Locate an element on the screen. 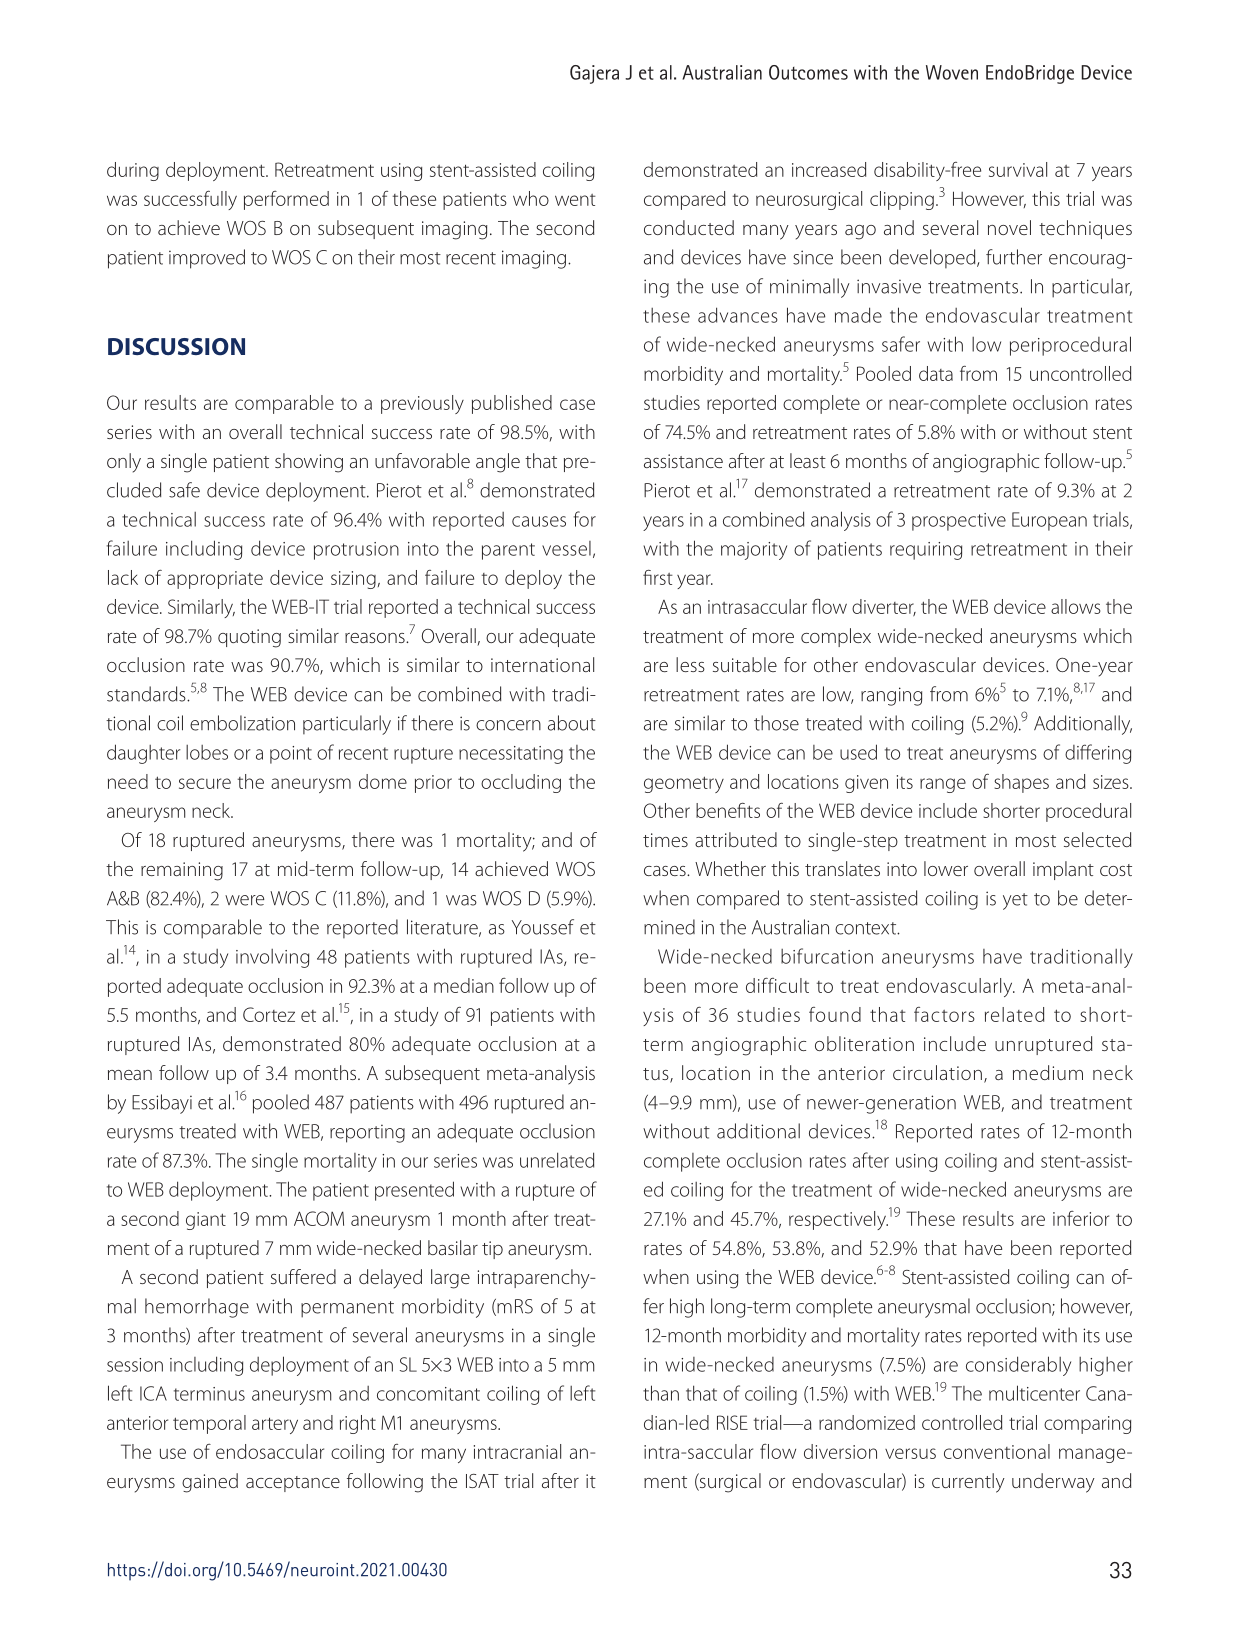 Image resolution: width=1239 pixels, height=1652 pixels. went is located at coordinates (575, 200).
